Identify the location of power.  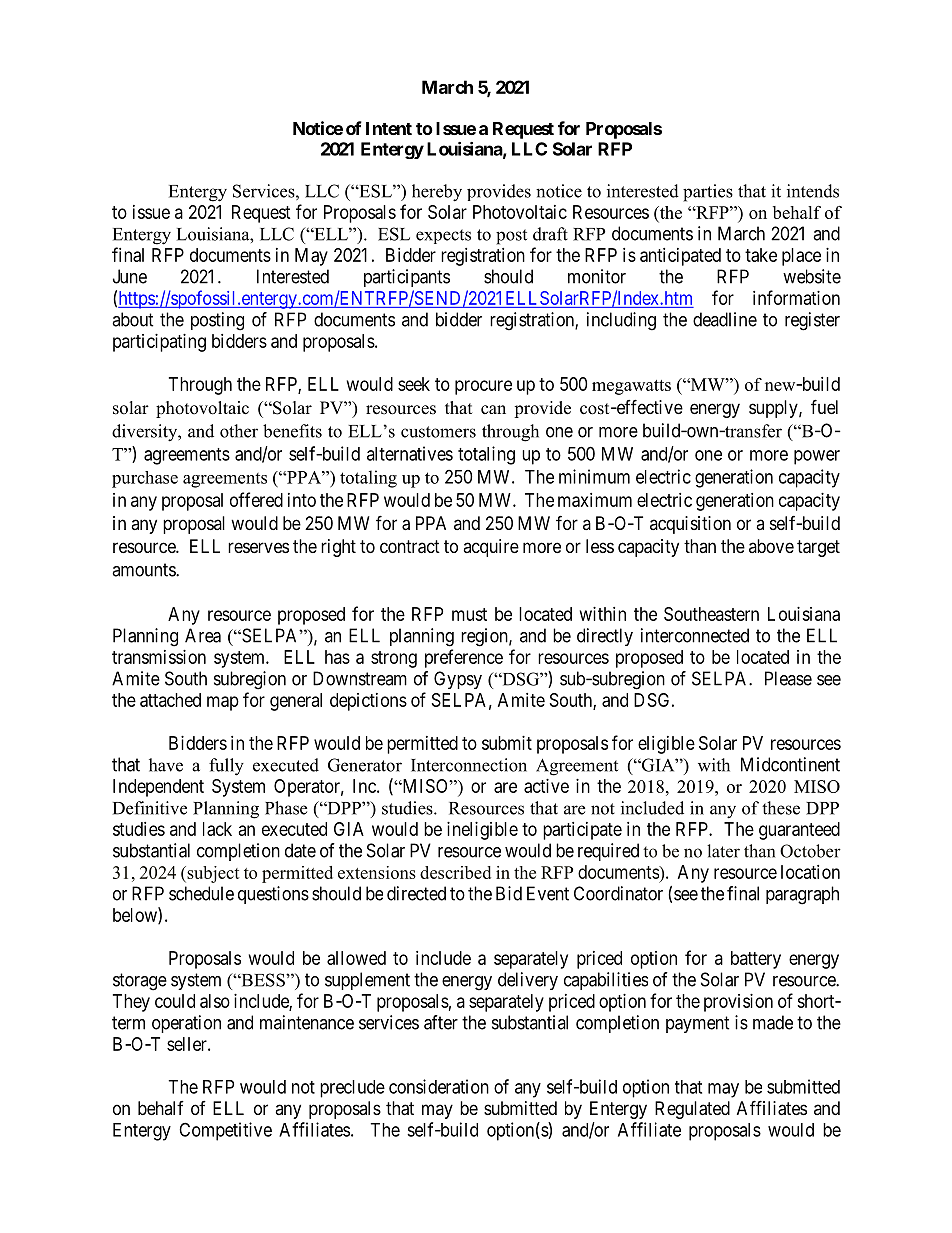
(817, 457).
